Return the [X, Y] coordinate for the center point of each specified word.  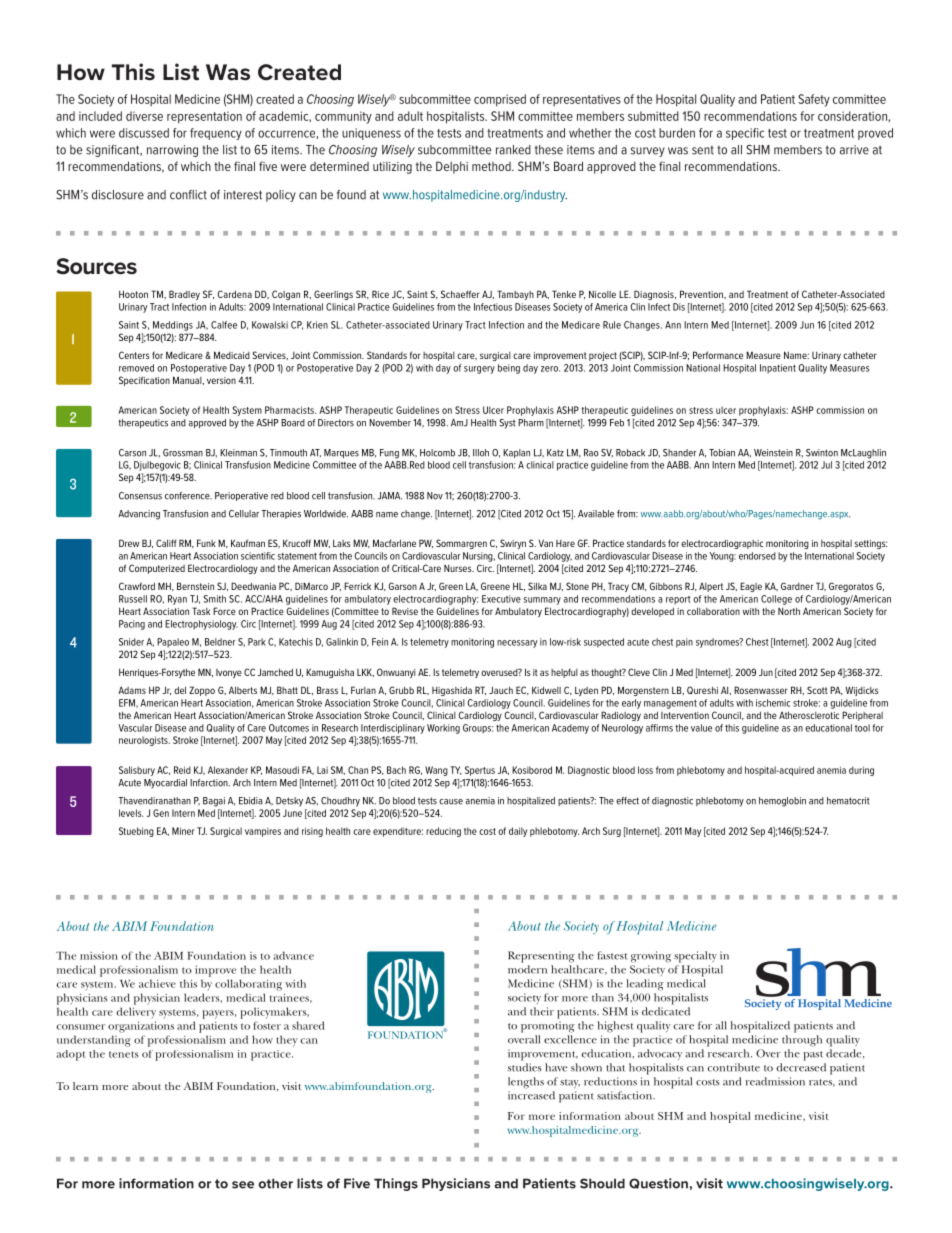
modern [527, 969]
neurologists [144, 741]
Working [443, 729]
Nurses [459, 568]
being [509, 369]
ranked [513, 150]
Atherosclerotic [809, 715]
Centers [134, 355]
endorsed [757, 556]
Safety [814, 100]
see [243, 1185]
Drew [129, 543]
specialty [695, 957]
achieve [157, 983]
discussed [144, 133]
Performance [718, 355]
